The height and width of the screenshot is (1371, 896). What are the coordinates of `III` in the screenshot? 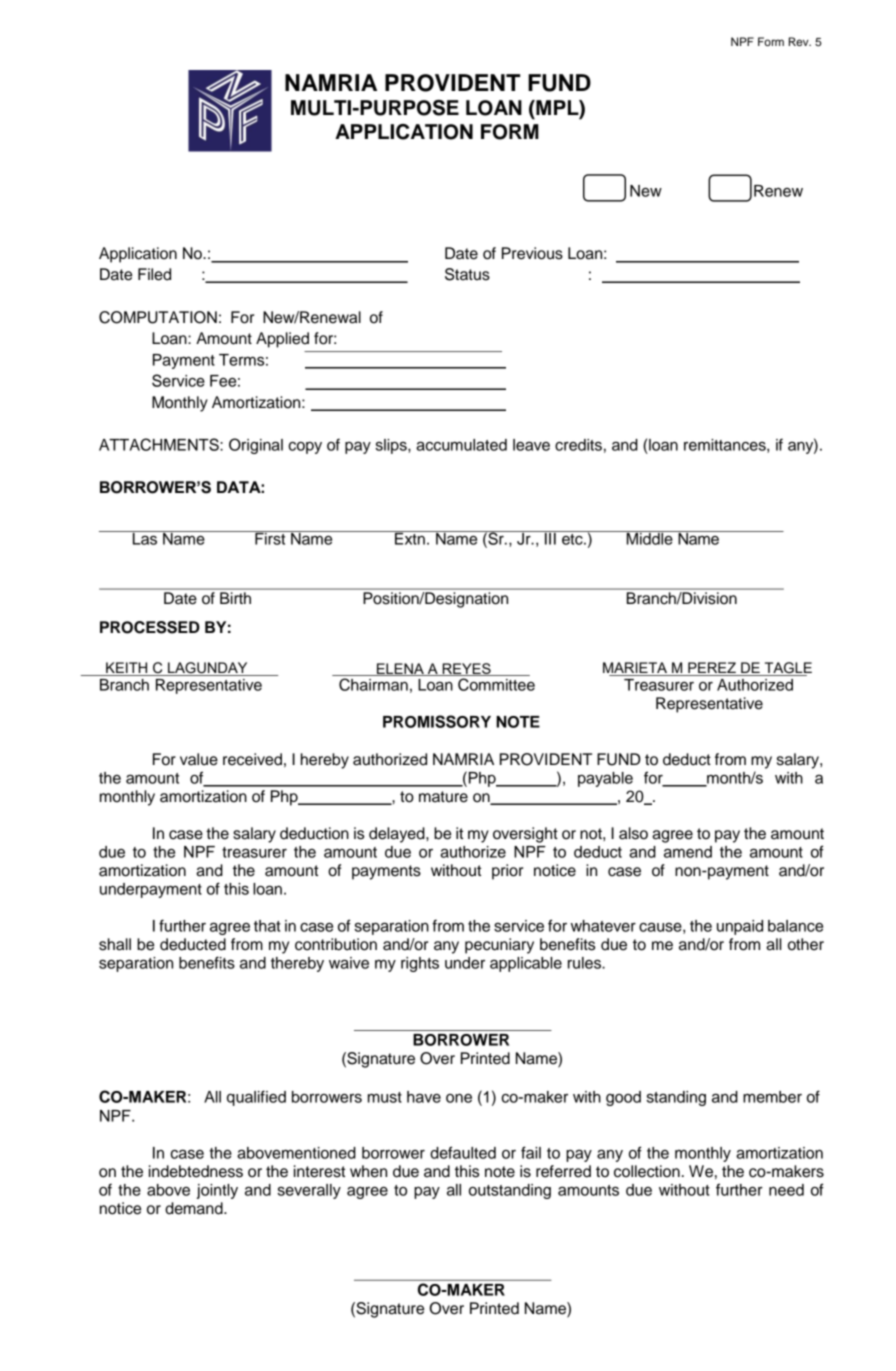 It's located at (550, 538).
